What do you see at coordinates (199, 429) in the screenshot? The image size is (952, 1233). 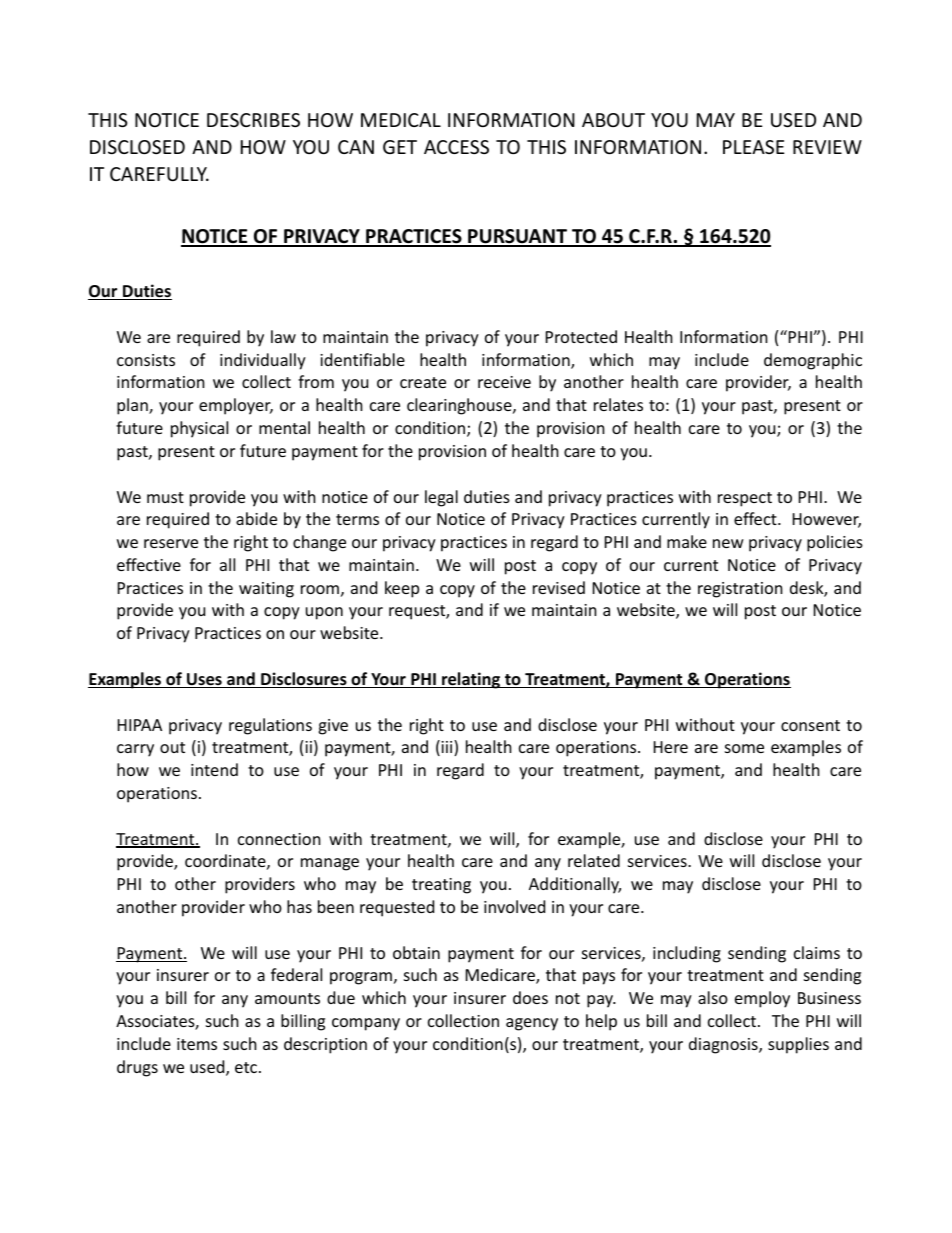 I see `physical` at bounding box center [199, 429].
